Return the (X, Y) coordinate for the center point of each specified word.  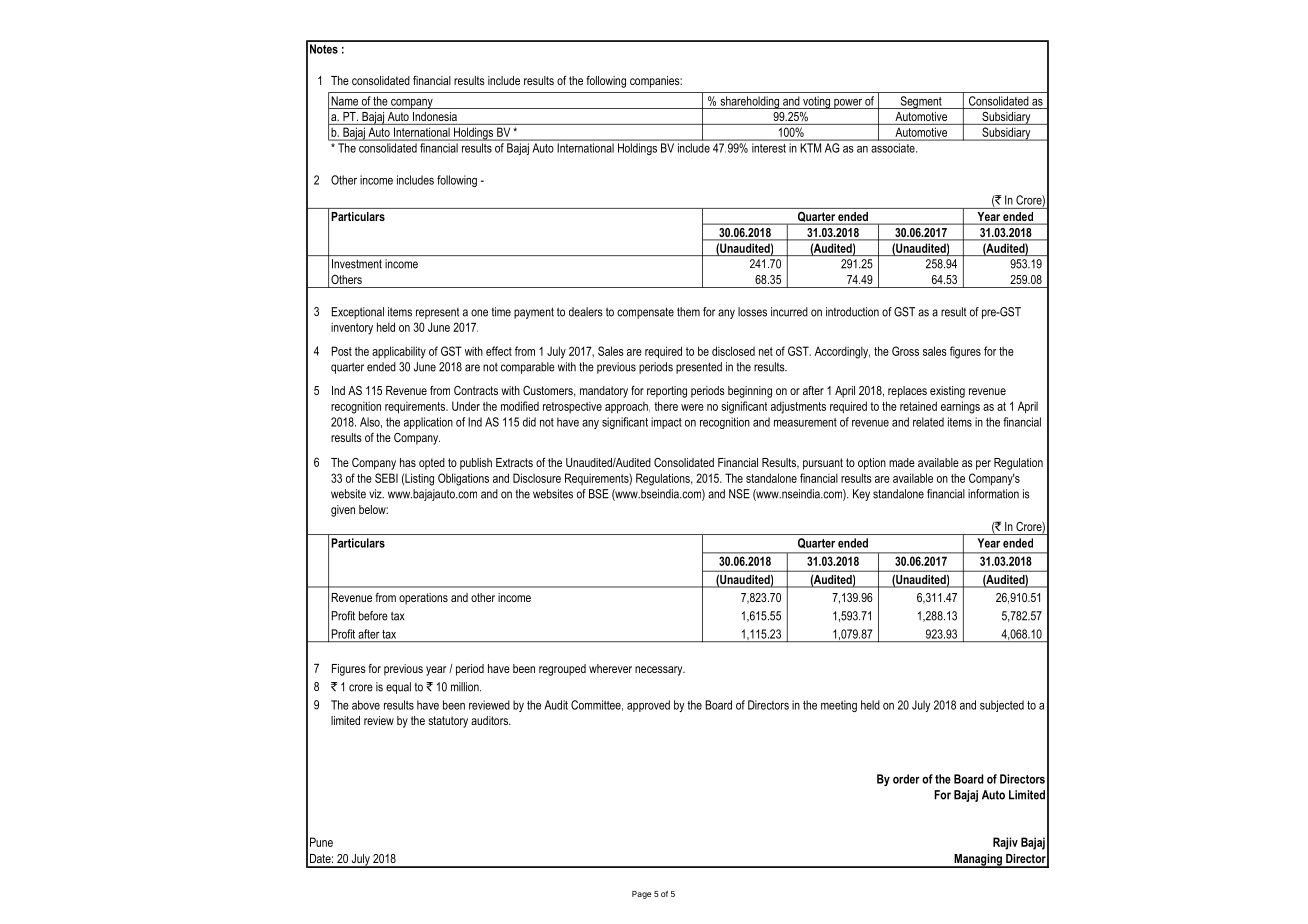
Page (641, 895)
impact (666, 423)
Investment (357, 264)
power (848, 104)
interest (769, 148)
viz (376, 494)
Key (861, 495)
